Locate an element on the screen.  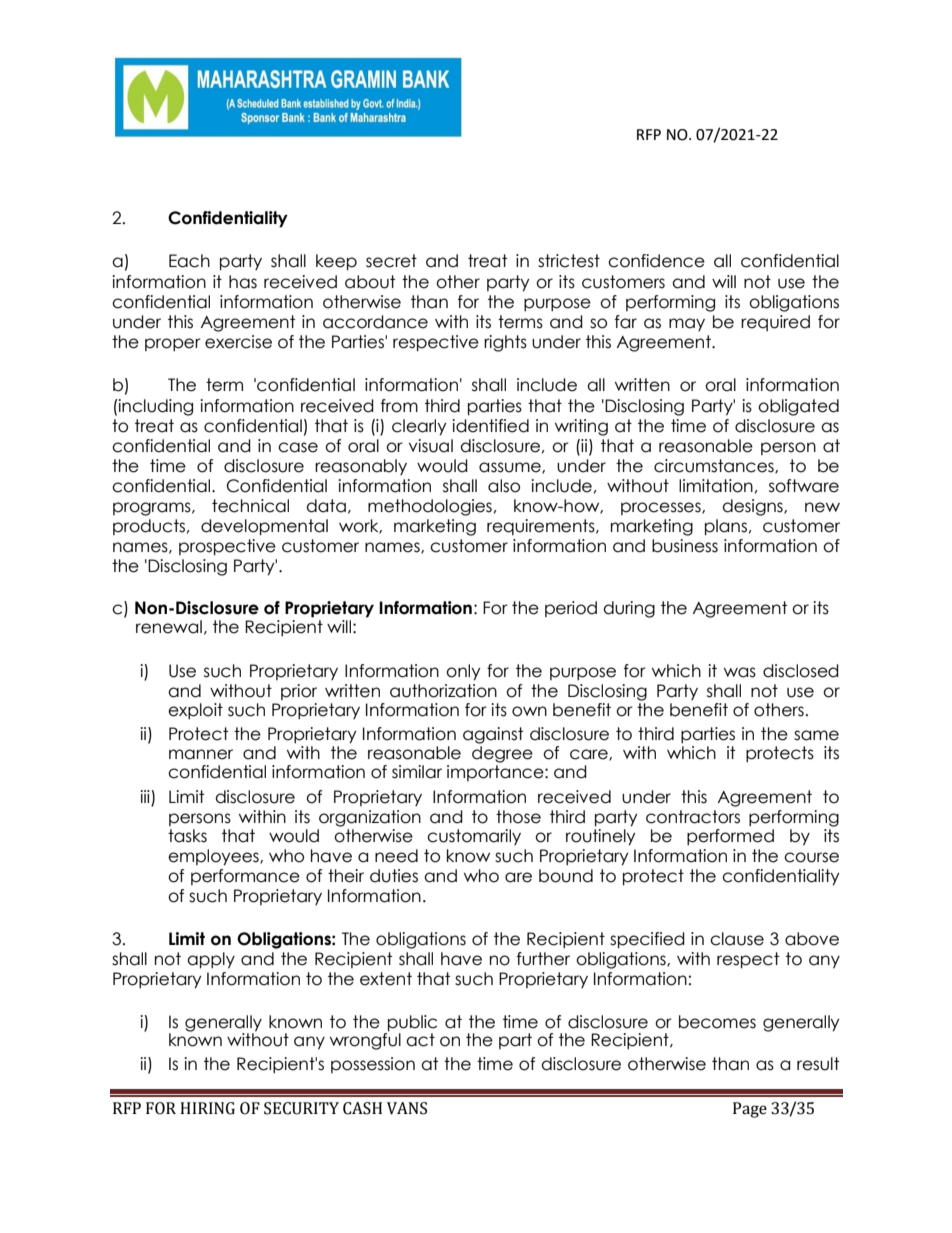
designs is located at coordinates (753, 507).
